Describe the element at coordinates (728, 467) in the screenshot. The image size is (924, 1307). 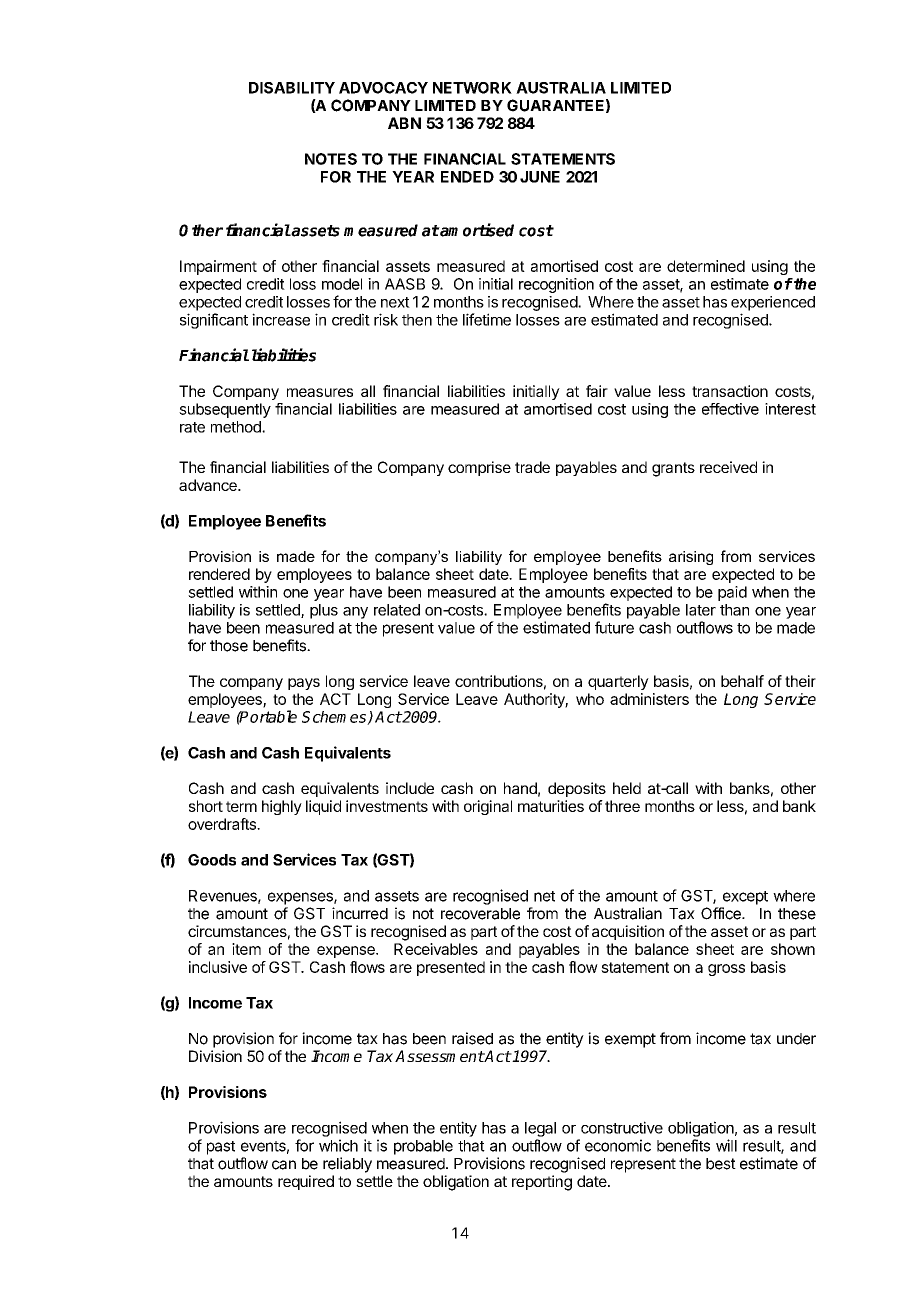
I see `received` at that location.
